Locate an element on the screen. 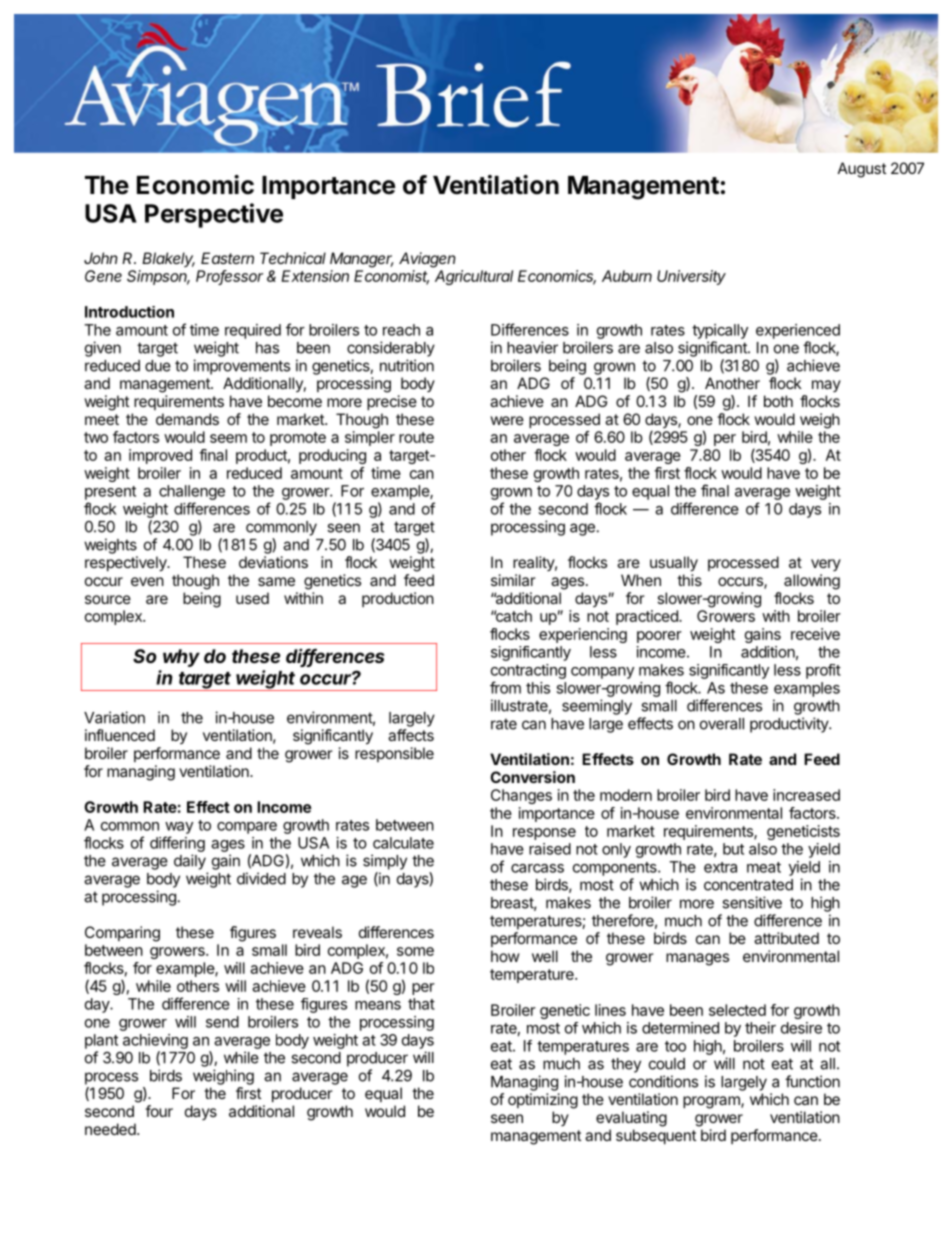  why is located at coordinates (181, 658).
